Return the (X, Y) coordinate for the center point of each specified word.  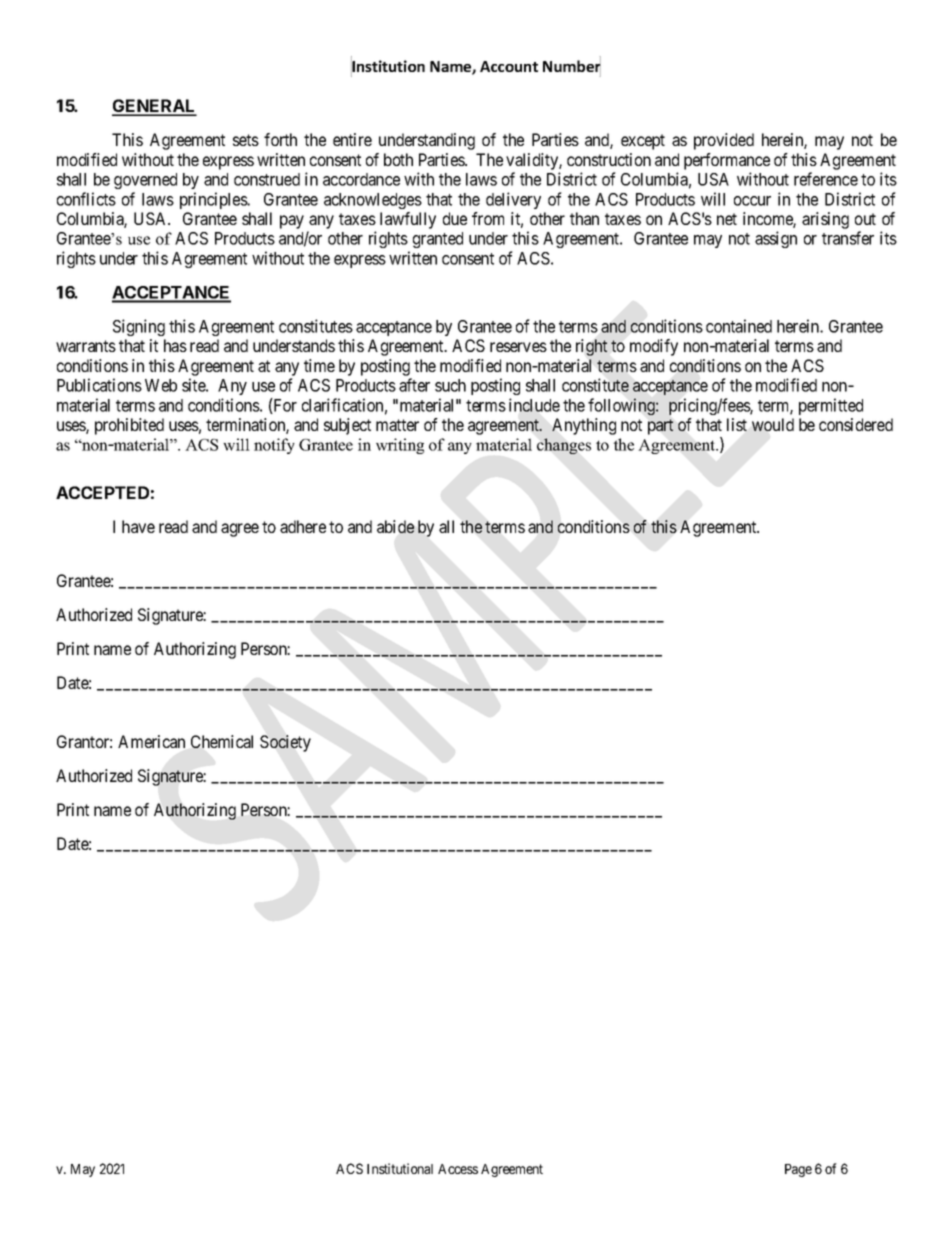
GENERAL (154, 107)
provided (724, 141)
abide (395, 526)
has (175, 345)
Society (285, 743)
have (138, 526)
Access (458, 1169)
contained (739, 326)
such (450, 385)
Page (798, 1170)
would (773, 424)
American (151, 741)
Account (509, 66)
